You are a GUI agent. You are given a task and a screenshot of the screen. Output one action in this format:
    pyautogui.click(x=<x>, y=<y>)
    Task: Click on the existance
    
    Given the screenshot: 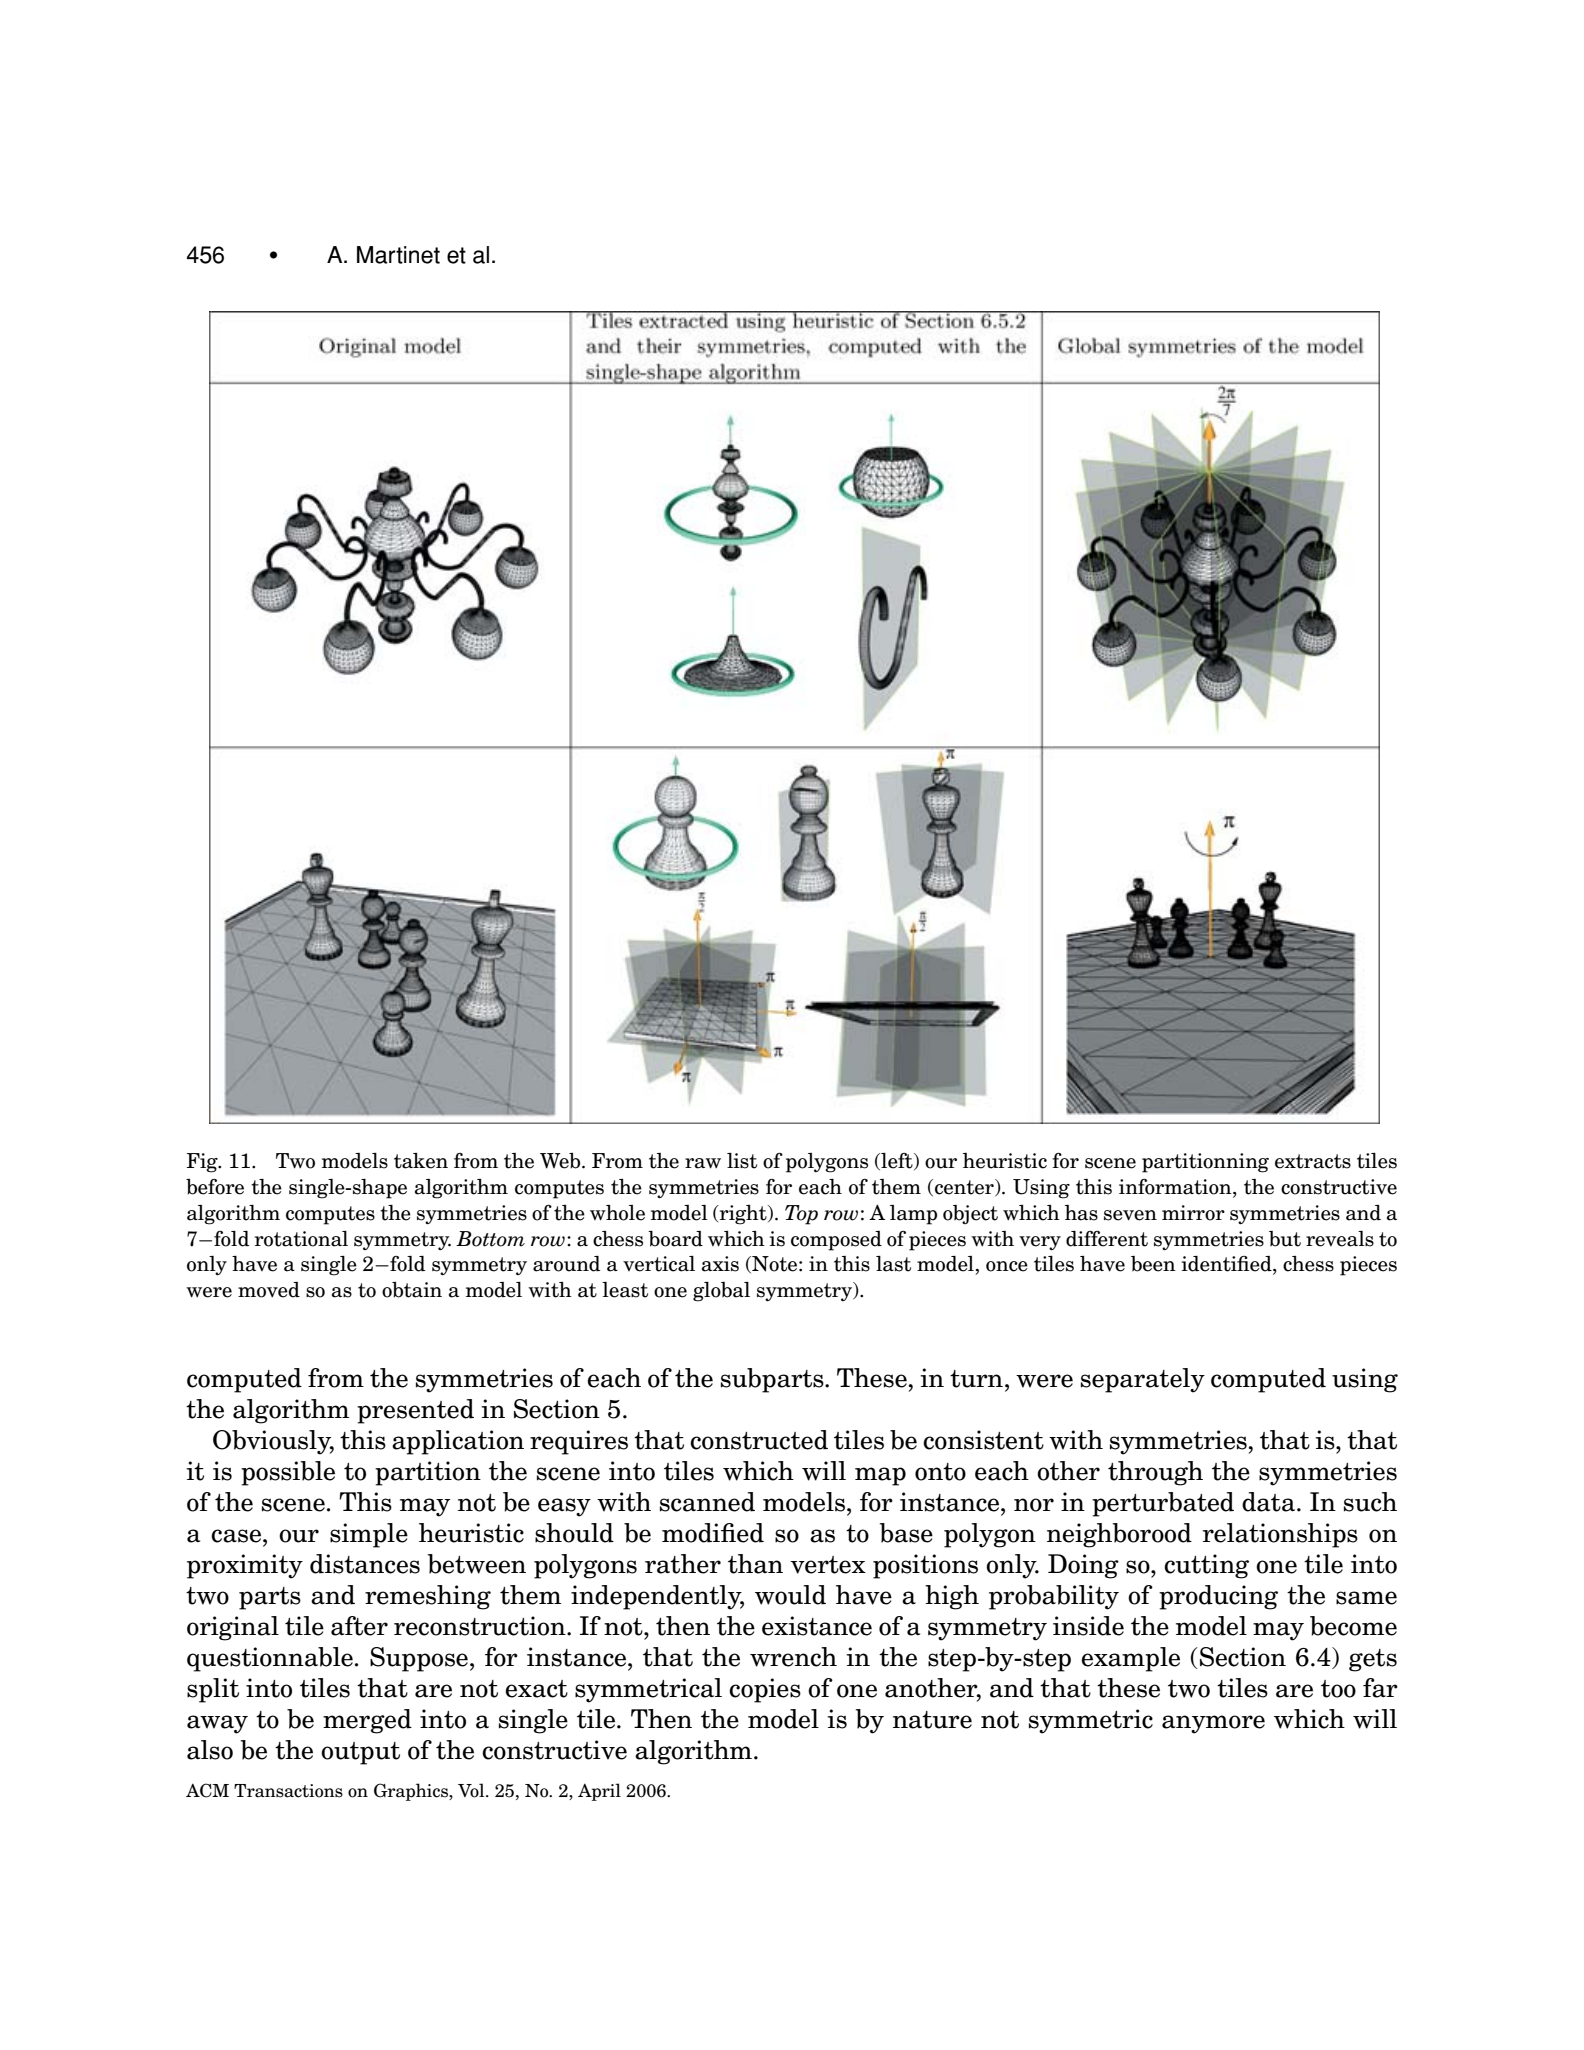 What is the action you would take?
    pyautogui.click(x=817, y=1626)
